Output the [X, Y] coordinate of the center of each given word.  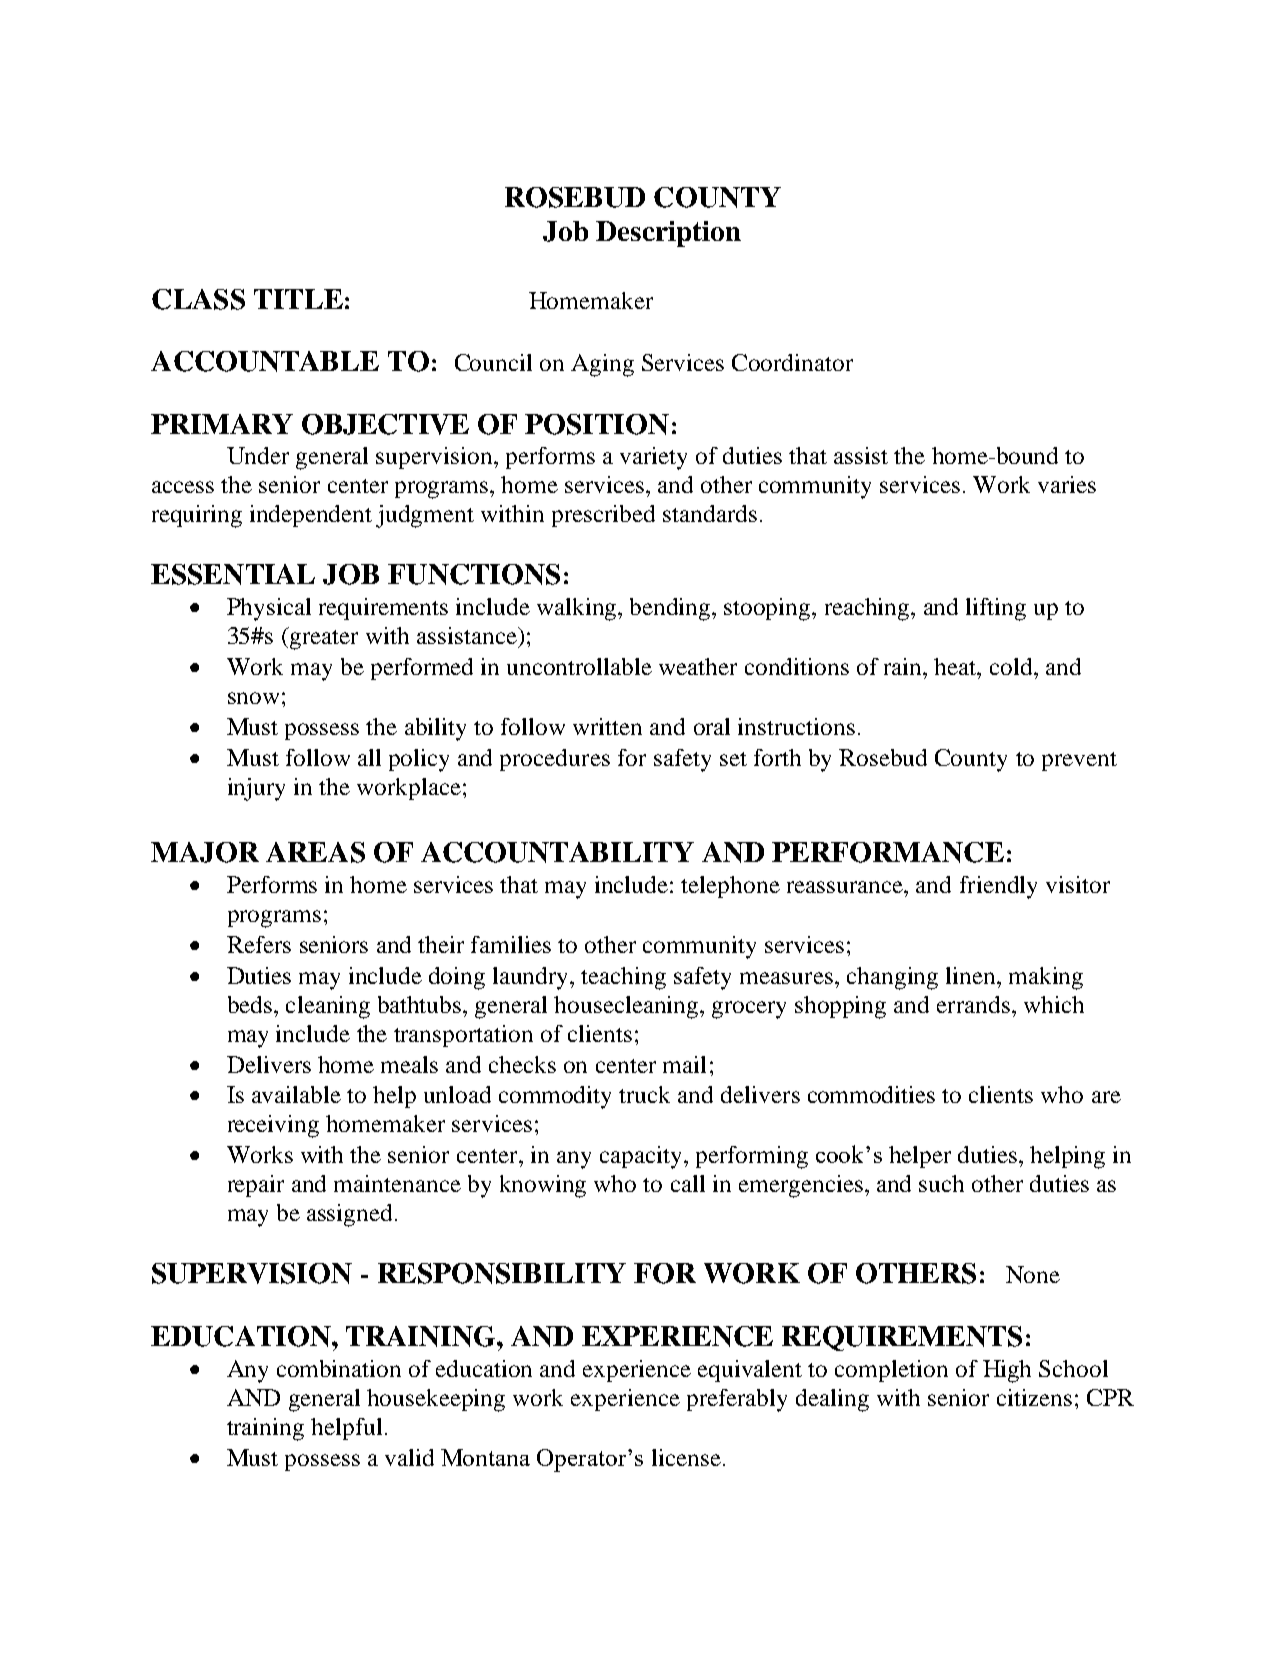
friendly [998, 887]
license [686, 1457]
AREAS [315, 852]
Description [668, 234]
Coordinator [792, 362]
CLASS [198, 299]
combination [339, 1368]
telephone [730, 887]
